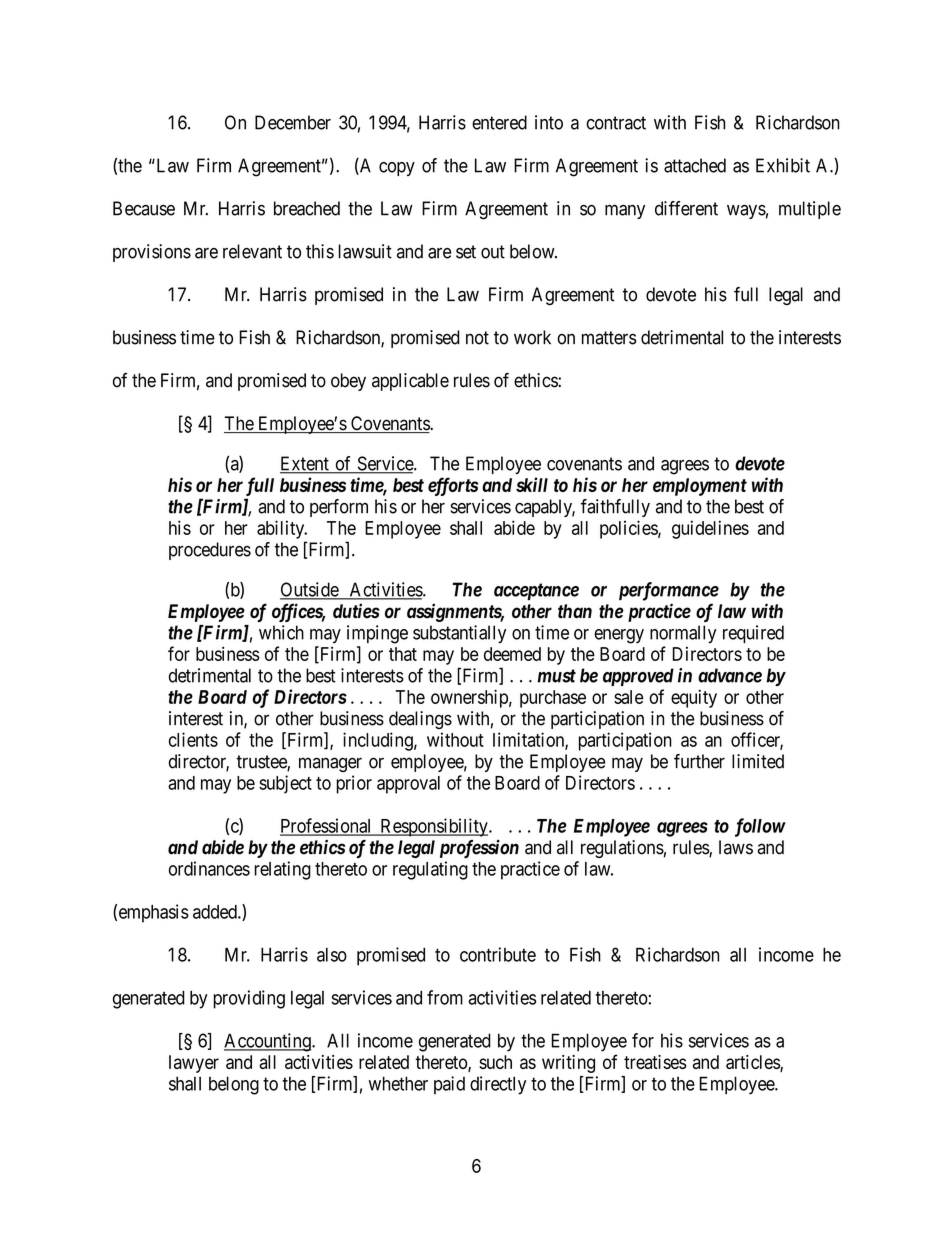 Image resolution: width=952 pixels, height=1233 pixels. I want to click on lawyer, so click(194, 1064).
